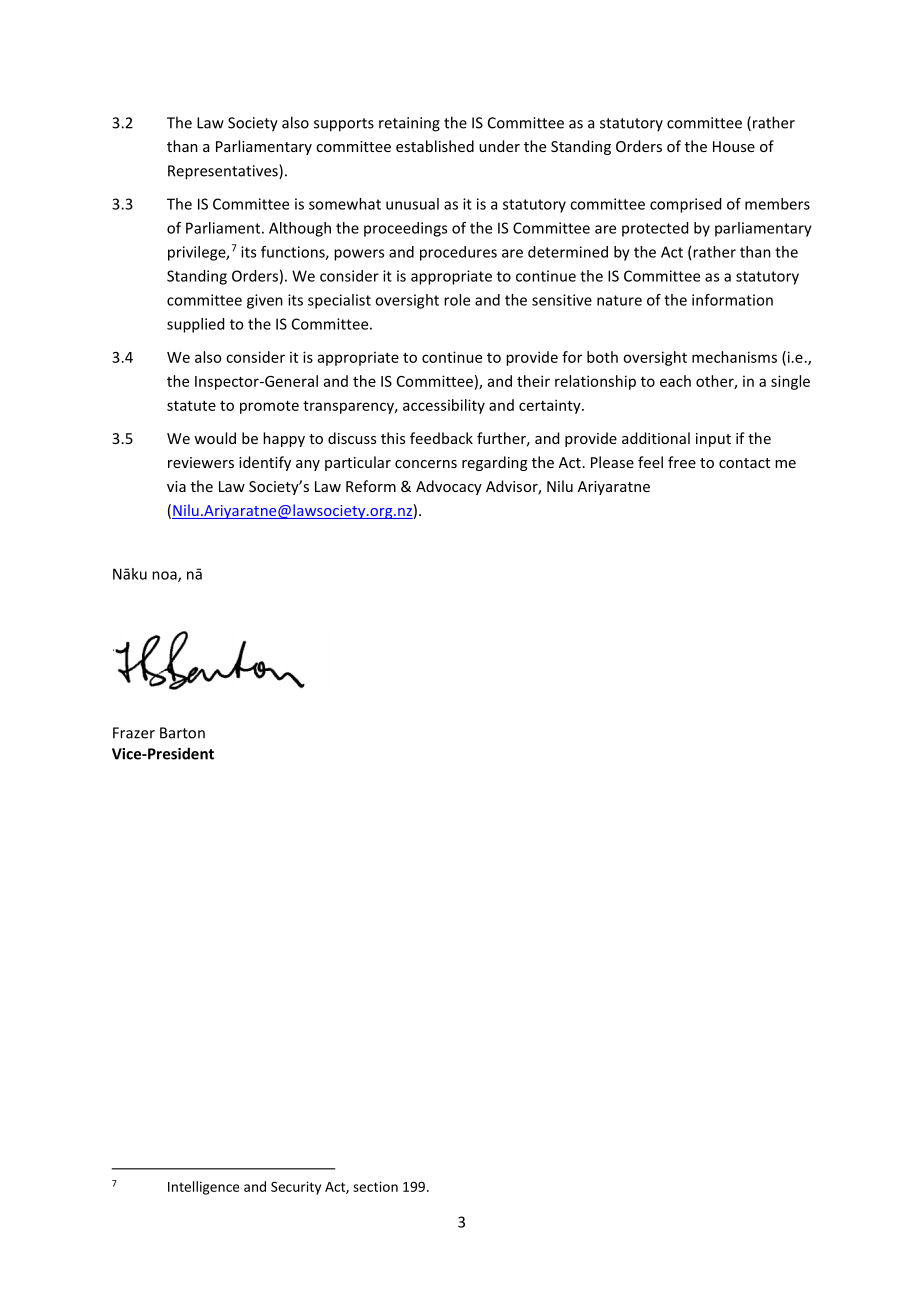  I want to click on contact, so click(744, 463).
